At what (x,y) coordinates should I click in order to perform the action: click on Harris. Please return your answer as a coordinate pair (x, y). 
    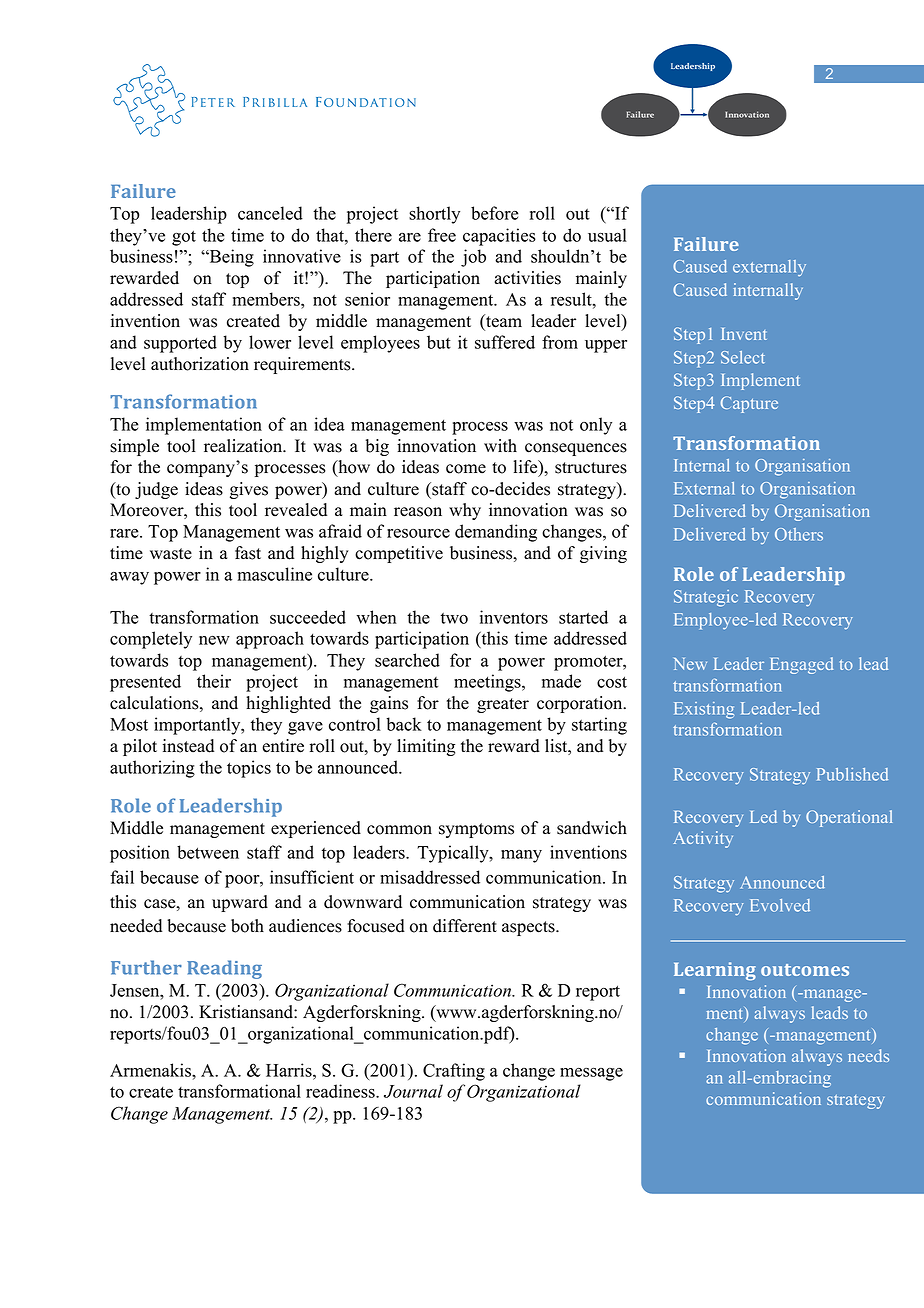
    Looking at the image, I should click on (290, 1070).
